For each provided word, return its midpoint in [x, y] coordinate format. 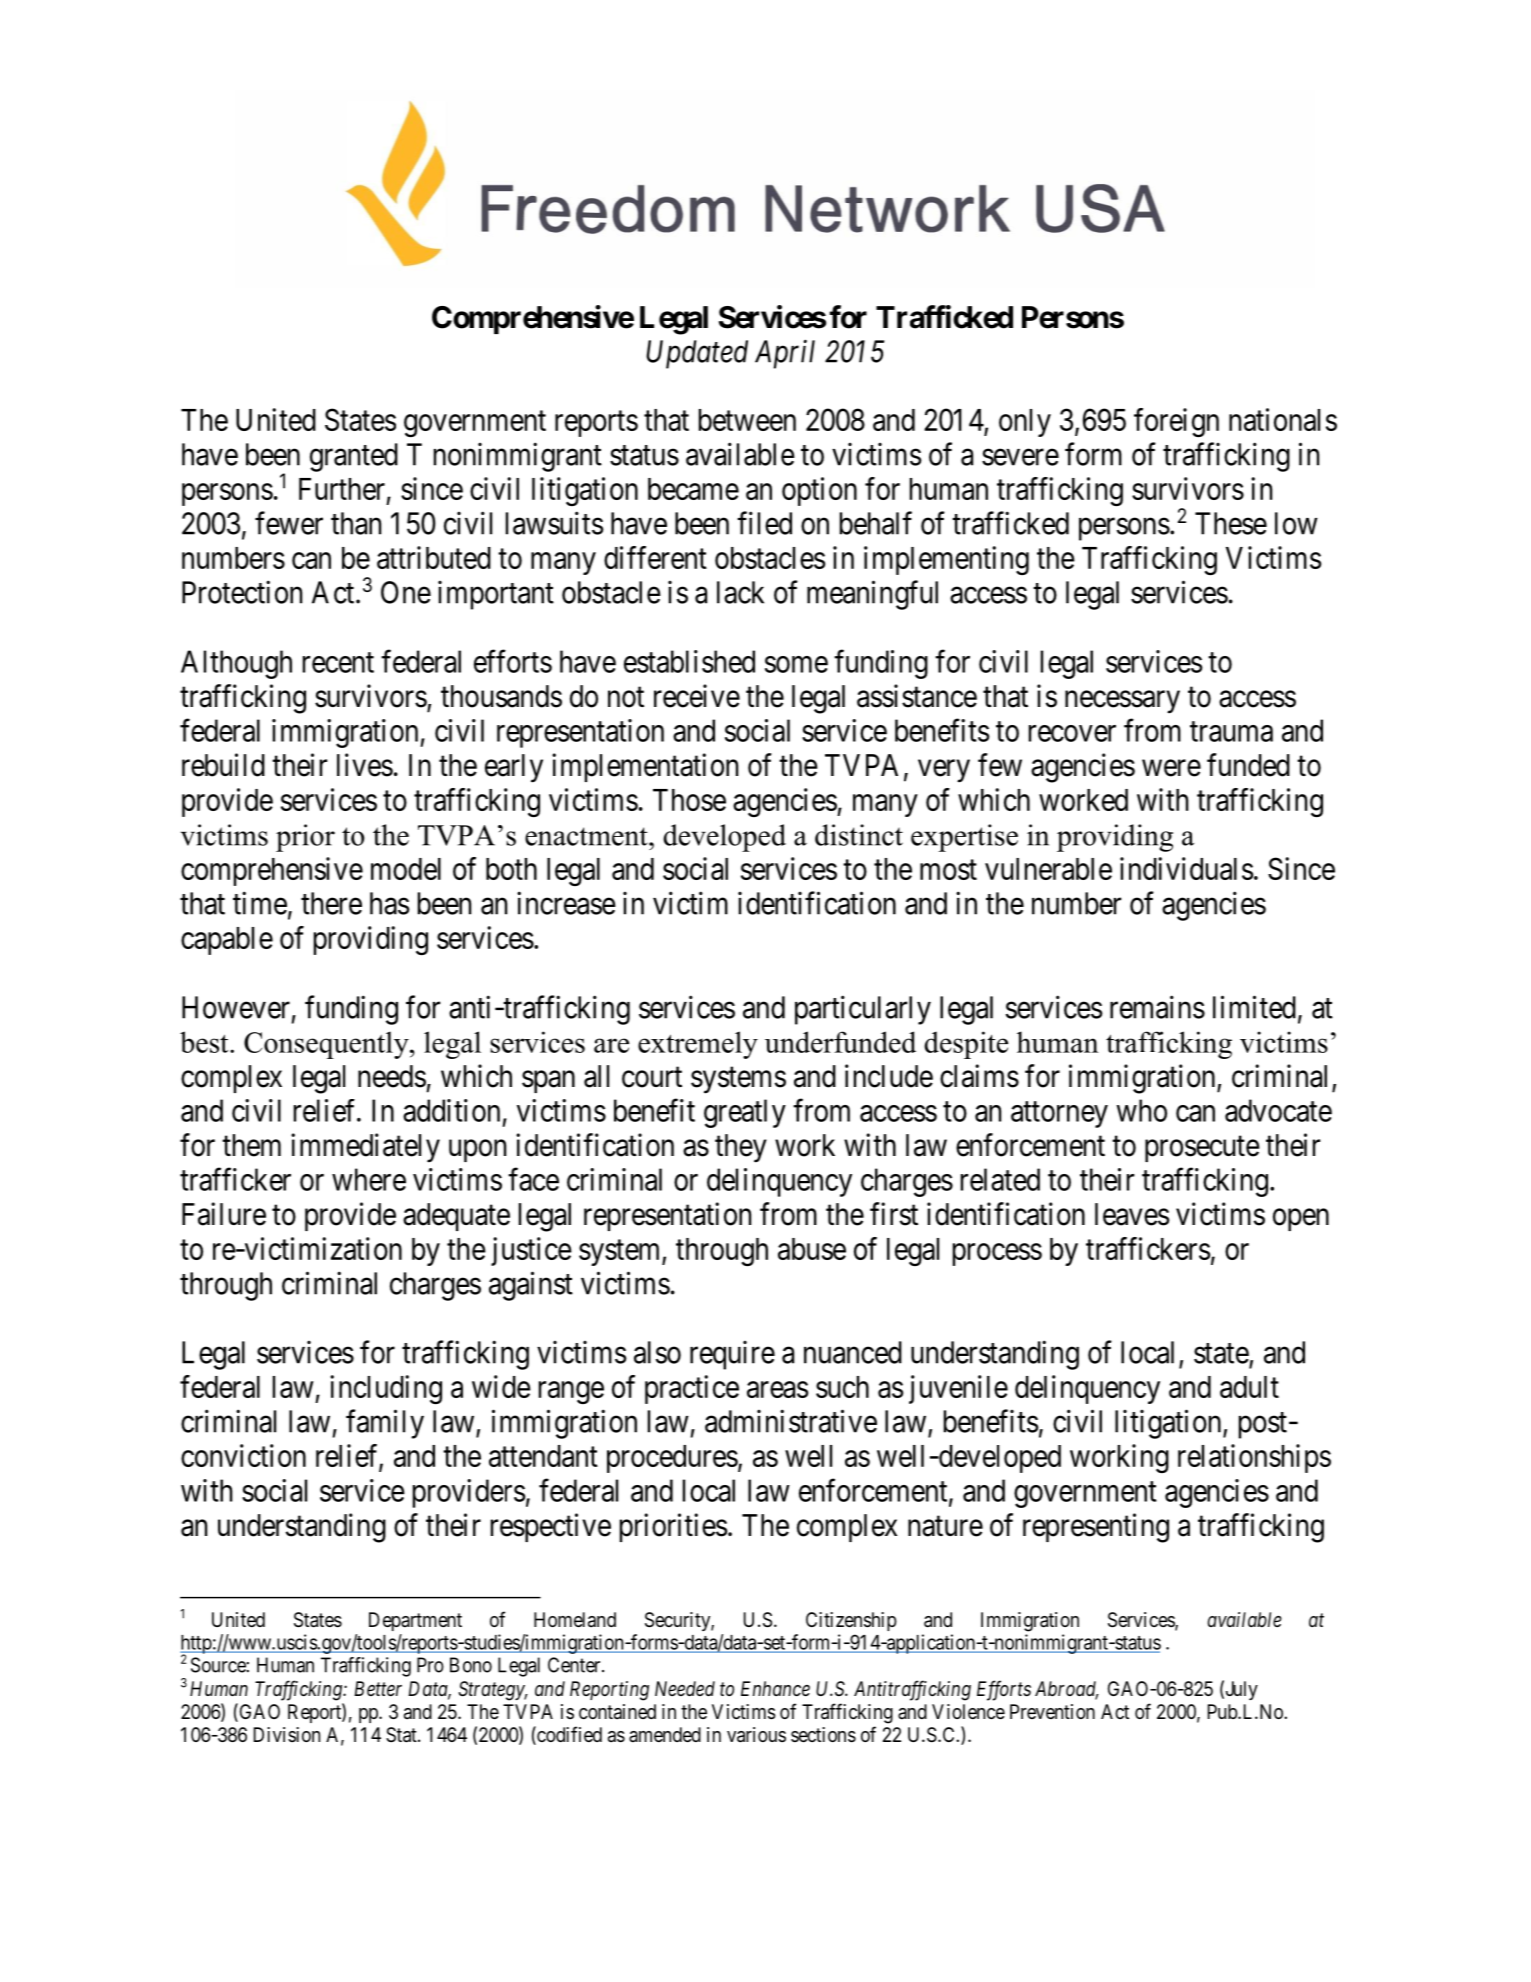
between [747, 420]
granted [354, 457]
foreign [1176, 423]
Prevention [1052, 1711]
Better [378, 1688]
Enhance [775, 1688]
